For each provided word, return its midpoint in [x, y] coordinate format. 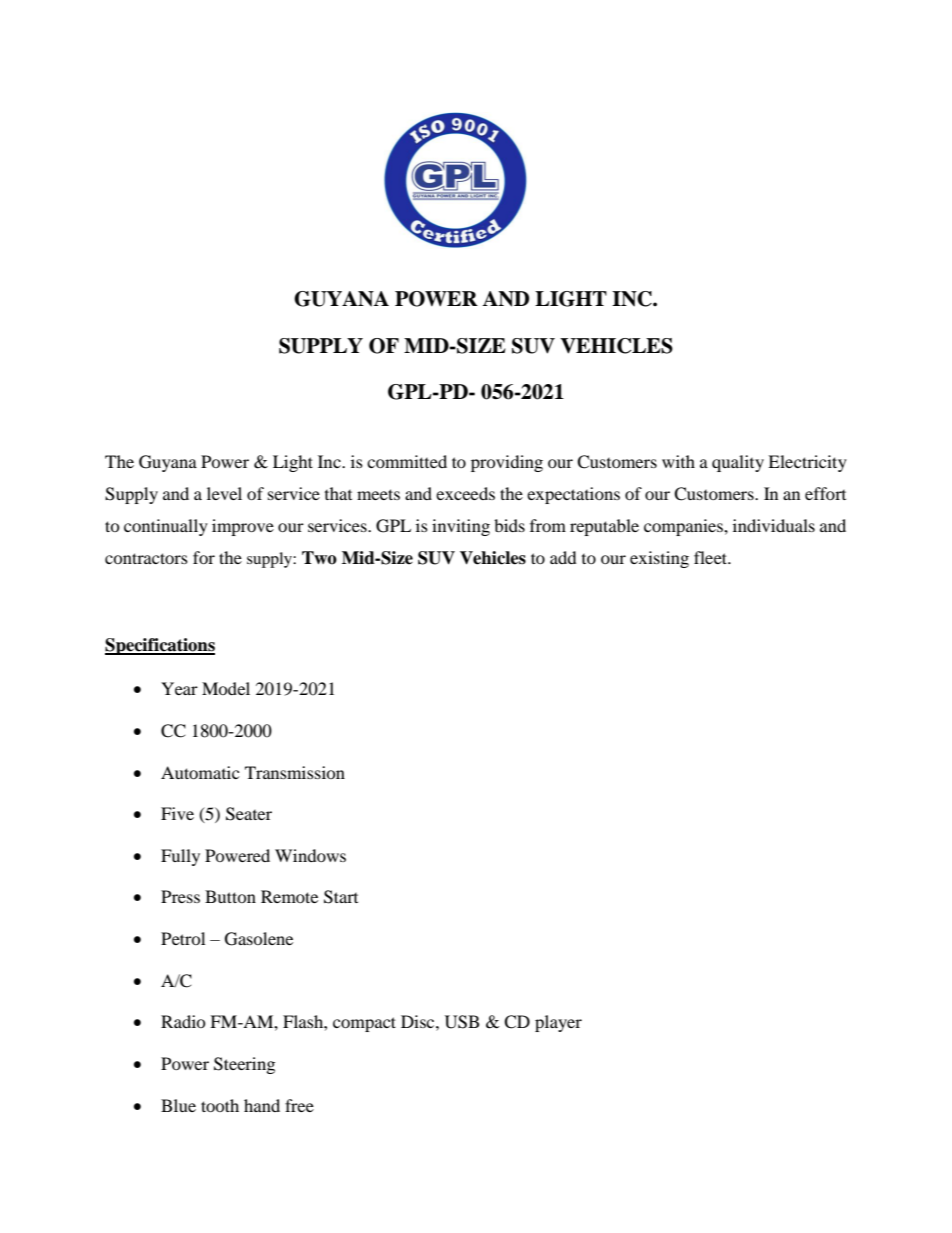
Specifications [160, 646]
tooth [220, 1105]
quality [738, 463]
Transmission [295, 772]
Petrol [183, 938]
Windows [310, 855]
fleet [712, 557]
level [224, 493]
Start [341, 897]
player [558, 1023]
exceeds [465, 493]
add [563, 557]
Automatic [200, 772]
